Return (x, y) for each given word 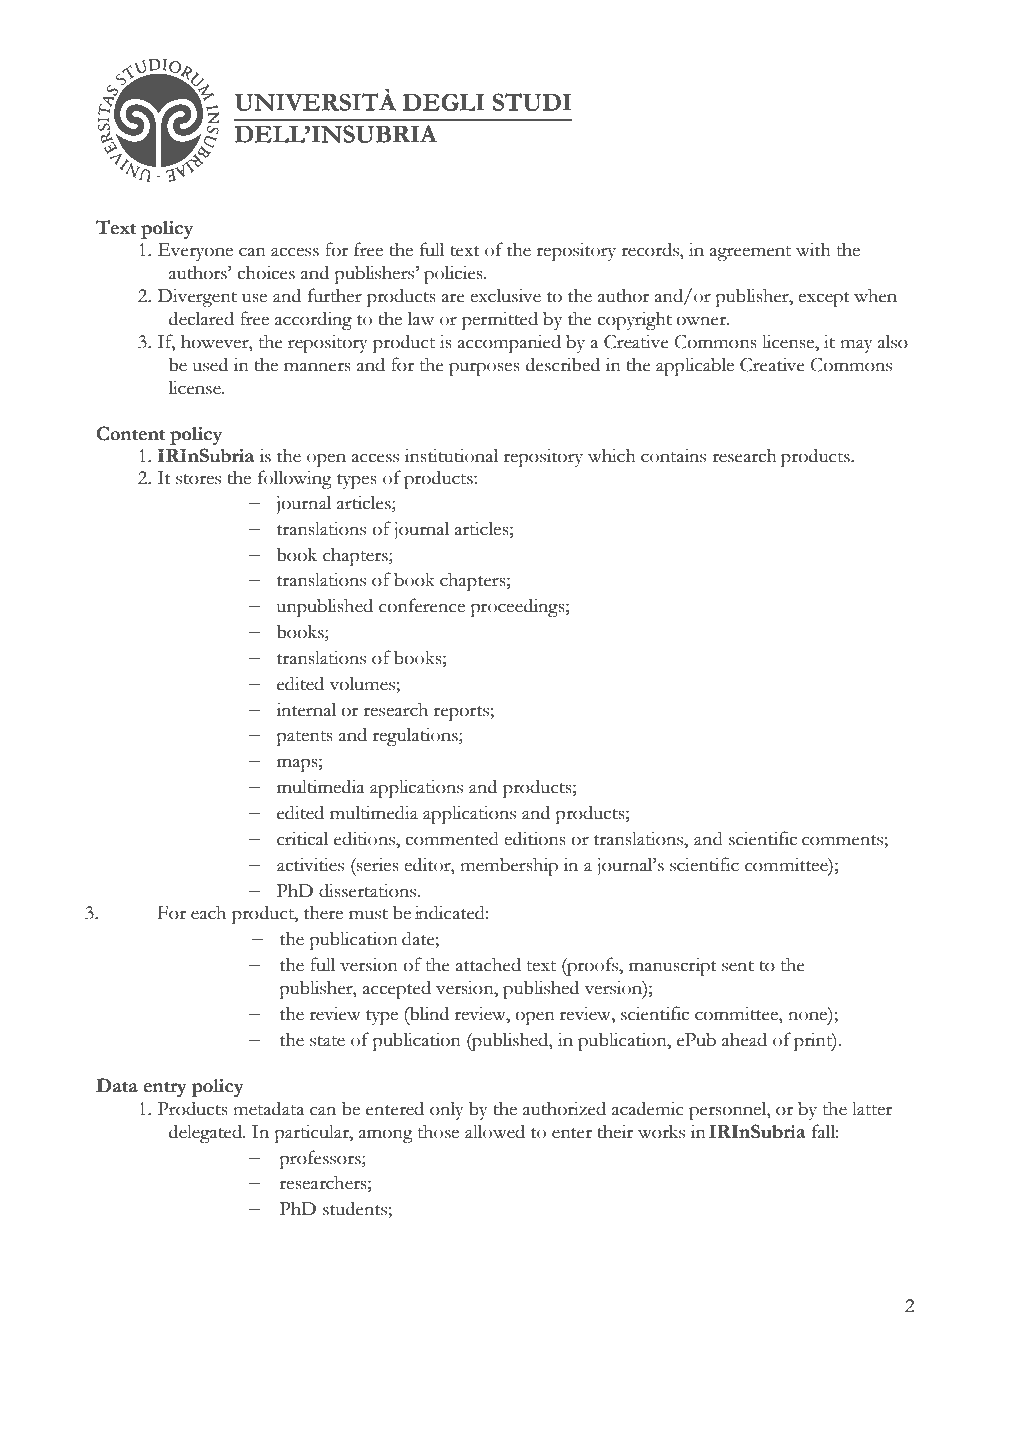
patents (304, 738)
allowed (495, 1131)
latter (872, 1108)
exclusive (505, 295)
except (823, 299)
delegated (207, 1133)
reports (462, 713)
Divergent (197, 297)
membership (509, 866)
